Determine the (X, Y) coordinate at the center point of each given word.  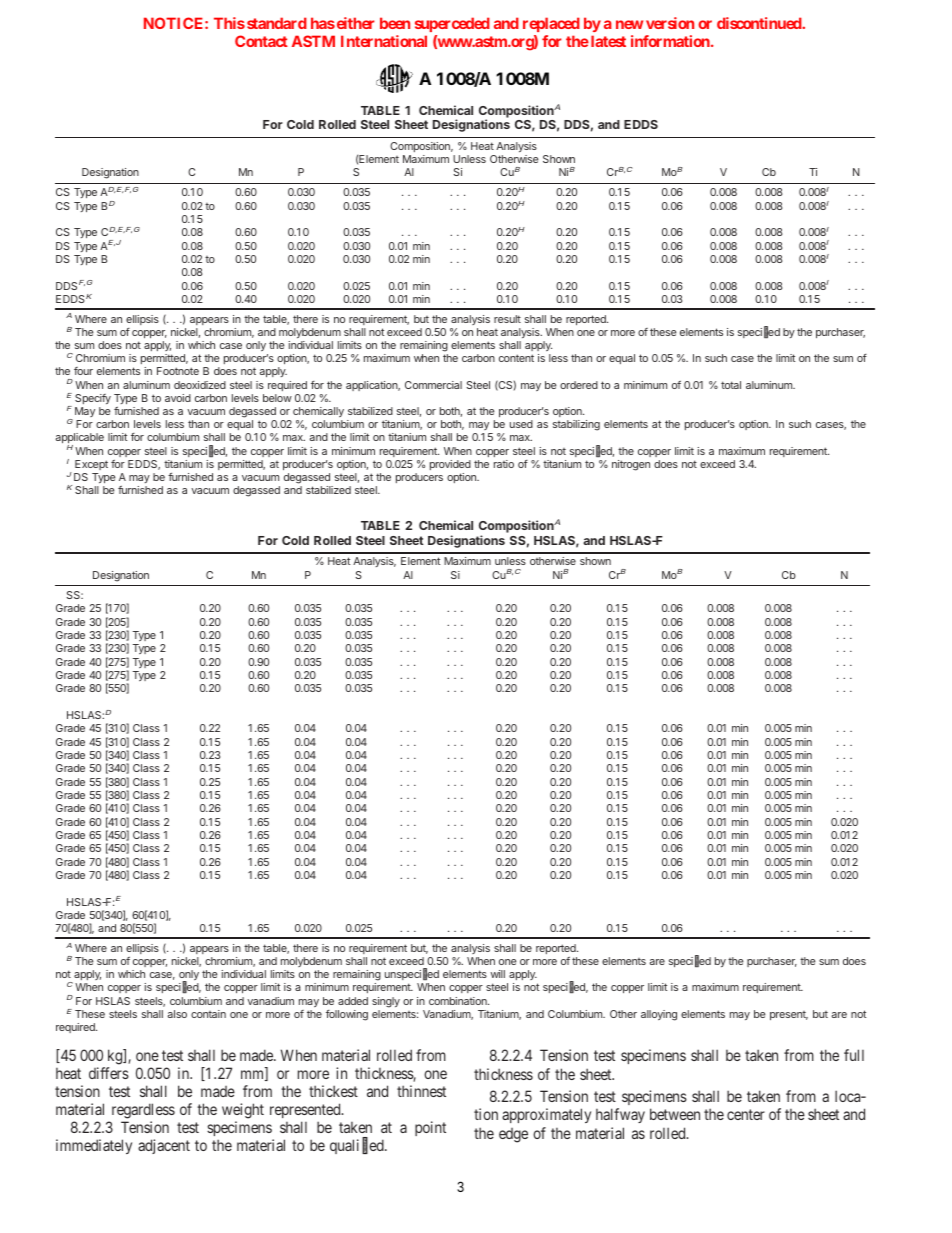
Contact (261, 41)
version (670, 23)
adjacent (164, 1146)
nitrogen (631, 465)
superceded (452, 24)
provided (450, 465)
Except (91, 465)
